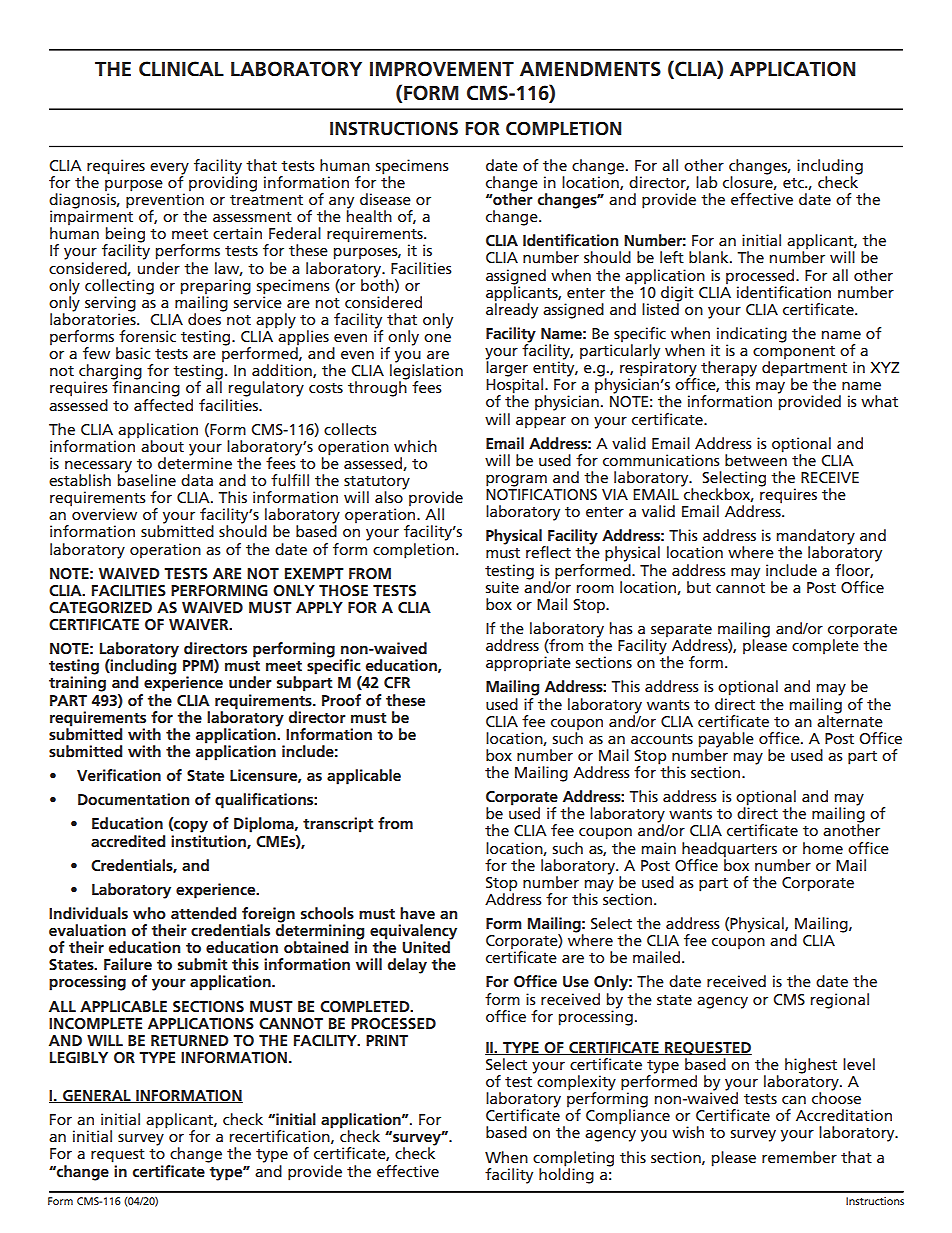 This image has height=1233, width=952. What do you see at coordinates (200, 624) in the image?
I see `WAIVER` at bounding box center [200, 624].
